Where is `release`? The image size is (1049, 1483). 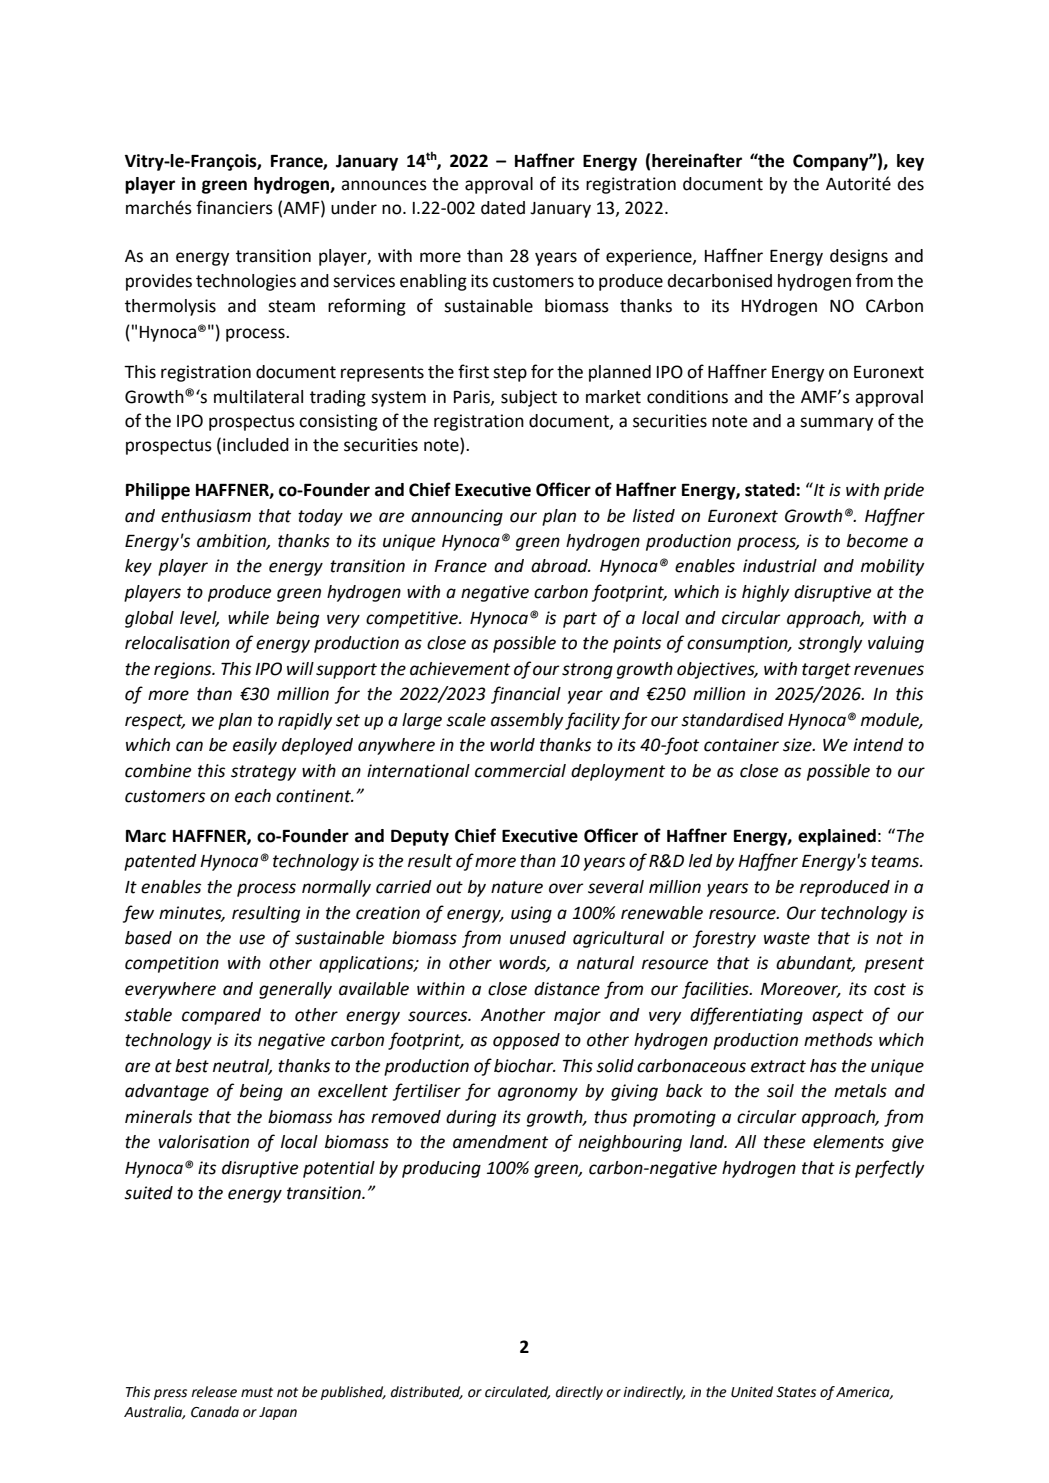
release is located at coordinates (214, 1392).
